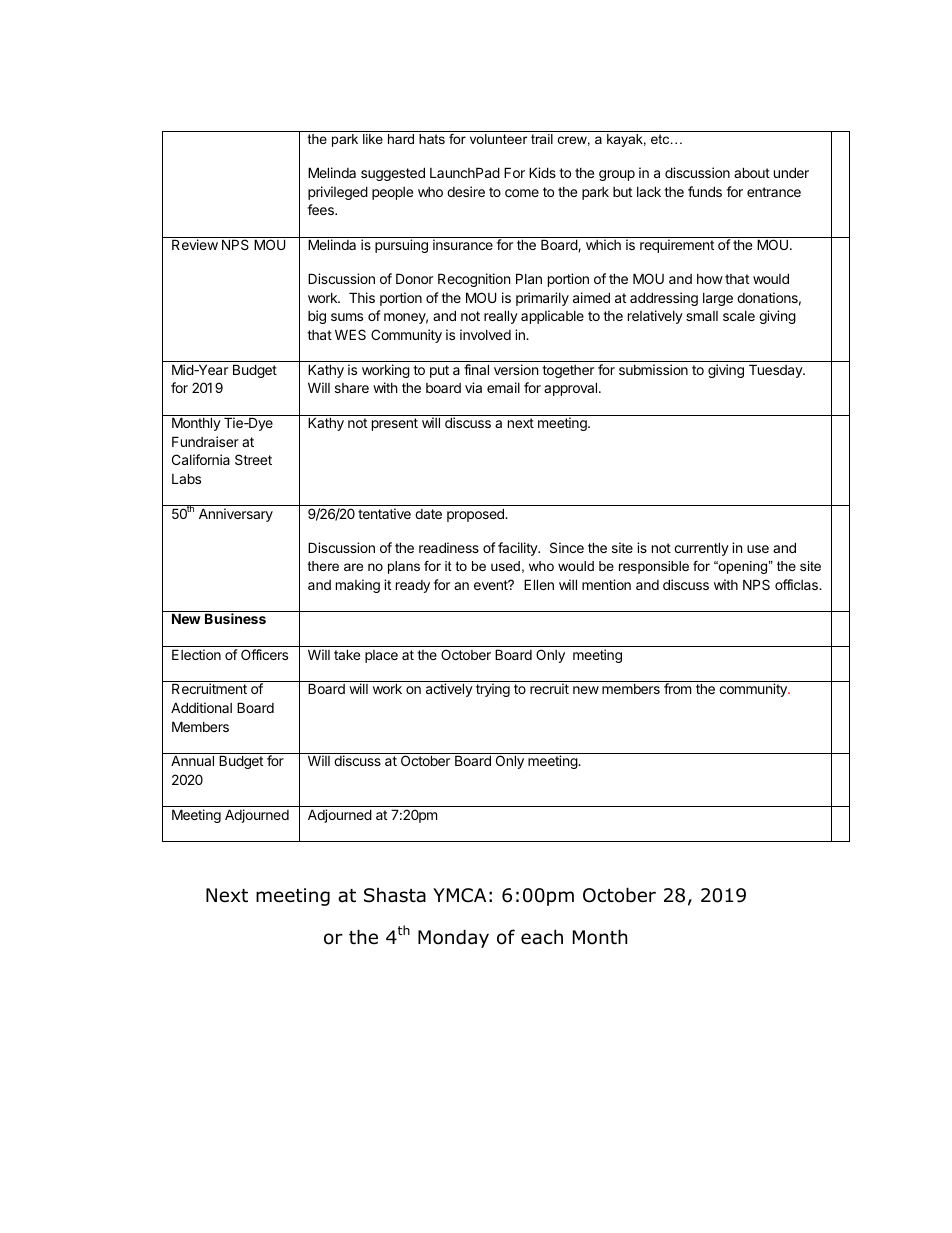  Describe the element at coordinates (498, 139) in the image. I see `volunteer` at that location.
